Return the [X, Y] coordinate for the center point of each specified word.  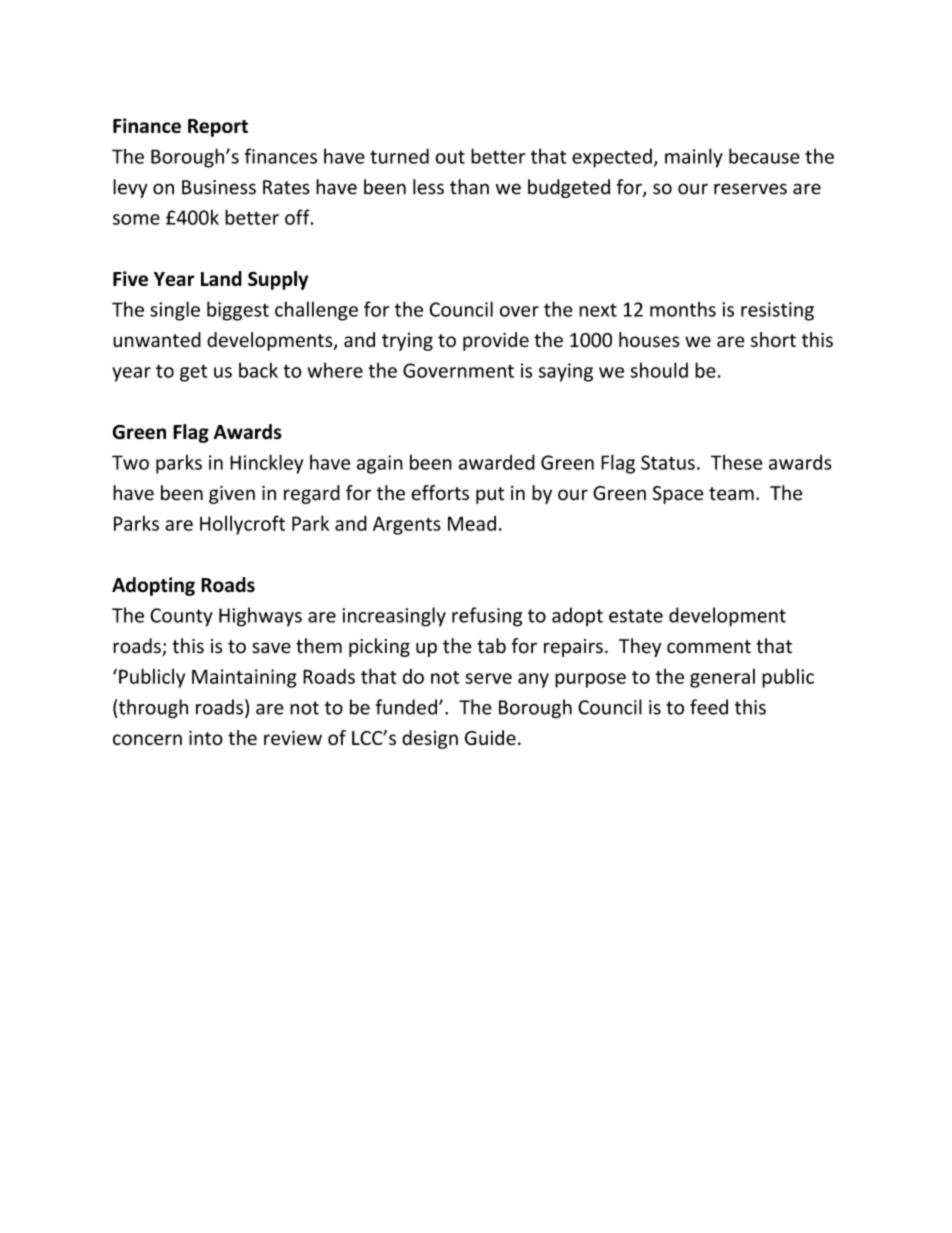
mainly [694, 158]
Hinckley [266, 464]
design [430, 739]
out [450, 157]
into [206, 738]
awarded [497, 462]
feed [709, 707]
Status [668, 462]
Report [218, 128]
